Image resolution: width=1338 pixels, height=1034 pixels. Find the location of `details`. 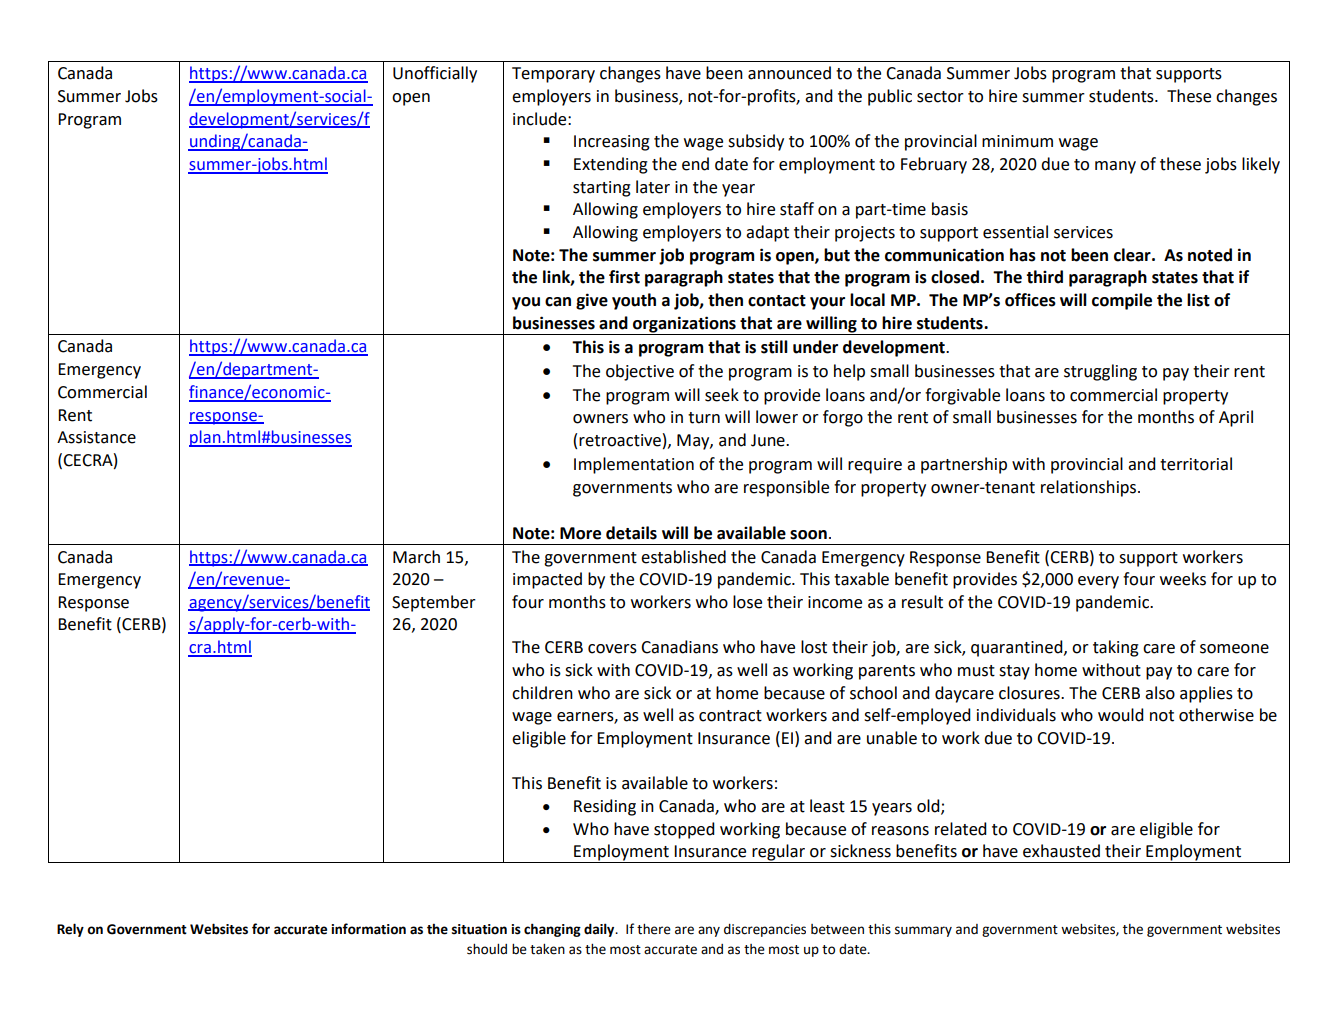

details is located at coordinates (631, 533).
